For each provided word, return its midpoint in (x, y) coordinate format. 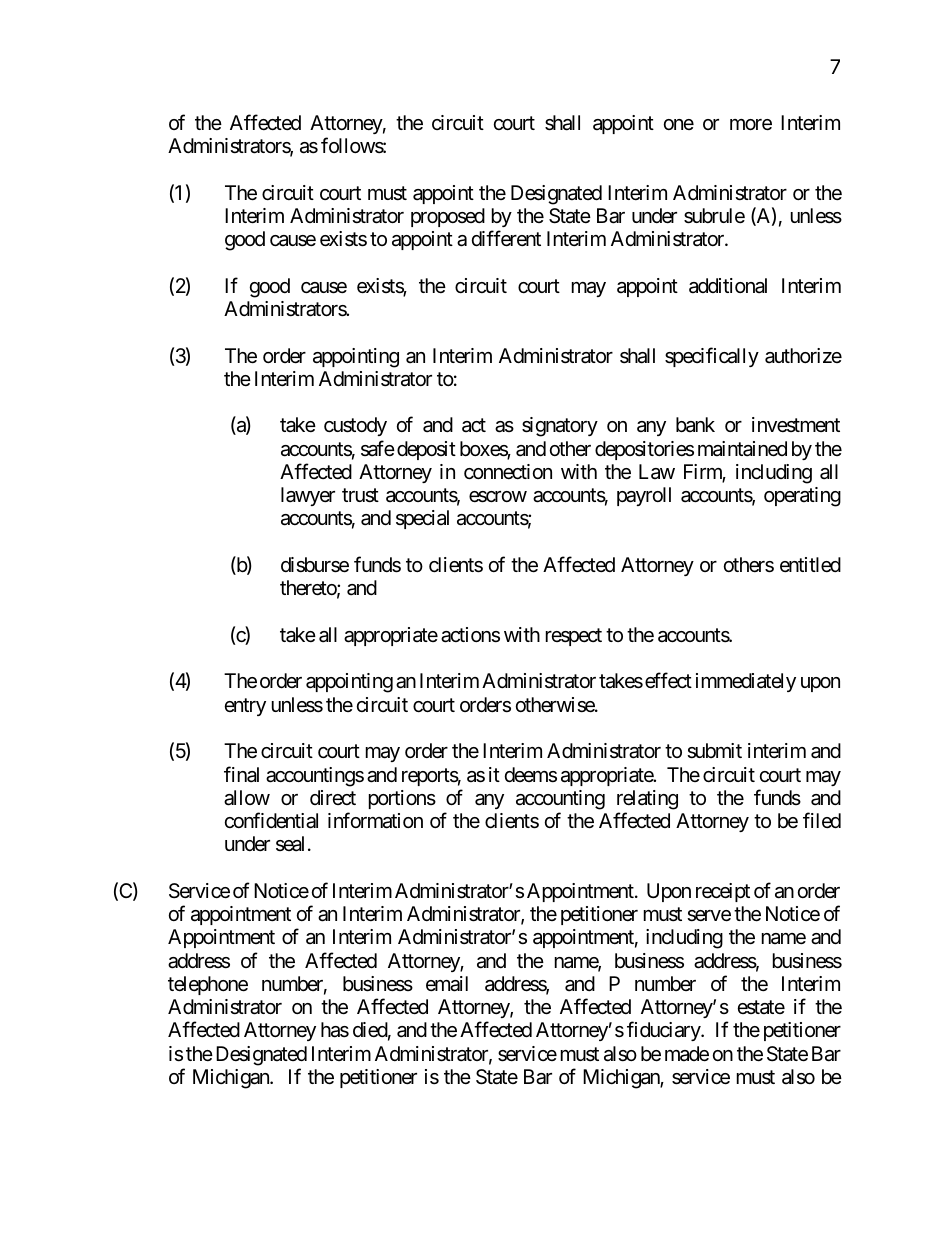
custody (355, 426)
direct (333, 797)
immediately (746, 682)
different (506, 239)
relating (647, 800)
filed (822, 820)
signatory (560, 427)
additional (728, 286)
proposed (448, 217)
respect (574, 637)
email (447, 984)
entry (245, 707)
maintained (742, 449)
